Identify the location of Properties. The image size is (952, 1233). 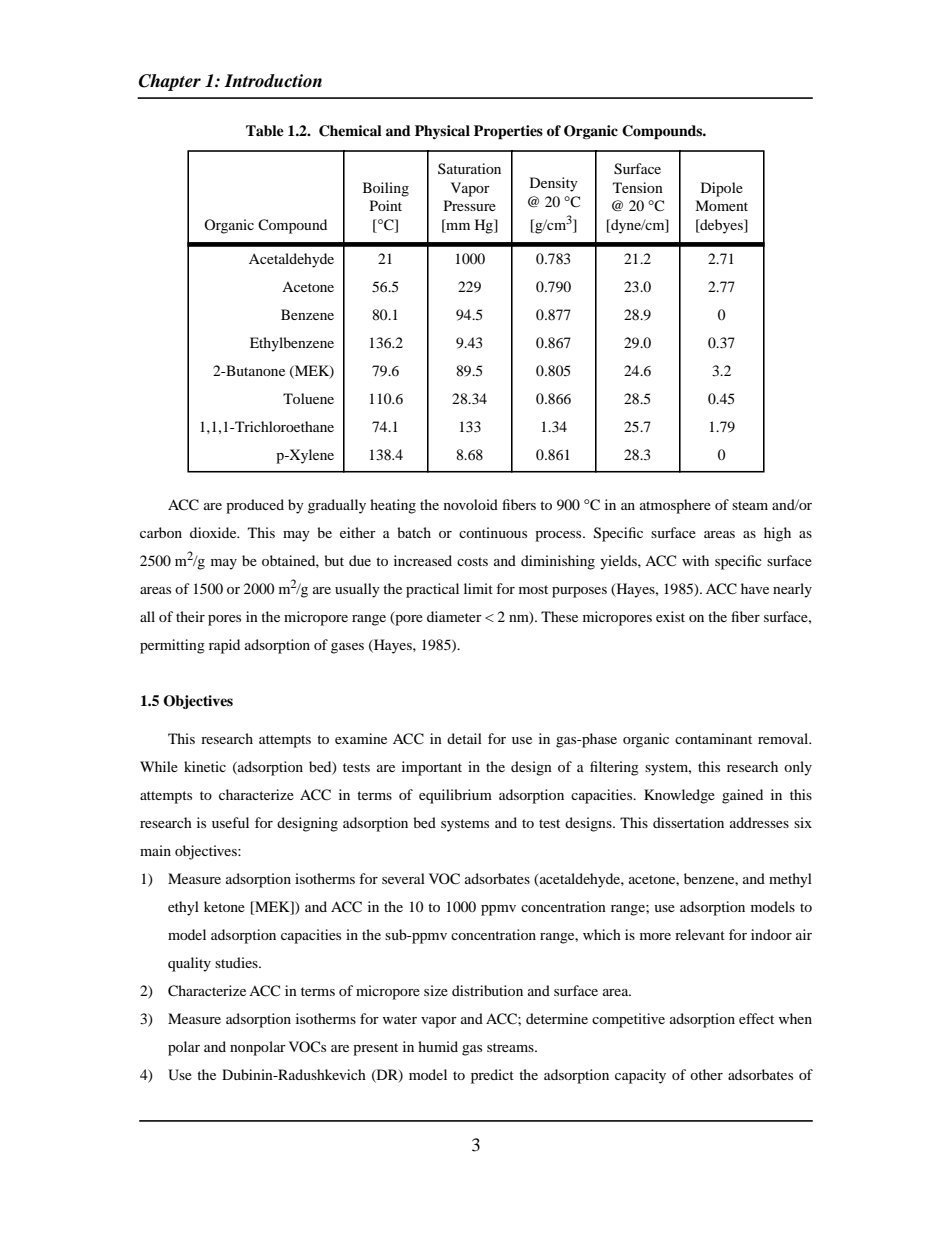
(508, 132).
